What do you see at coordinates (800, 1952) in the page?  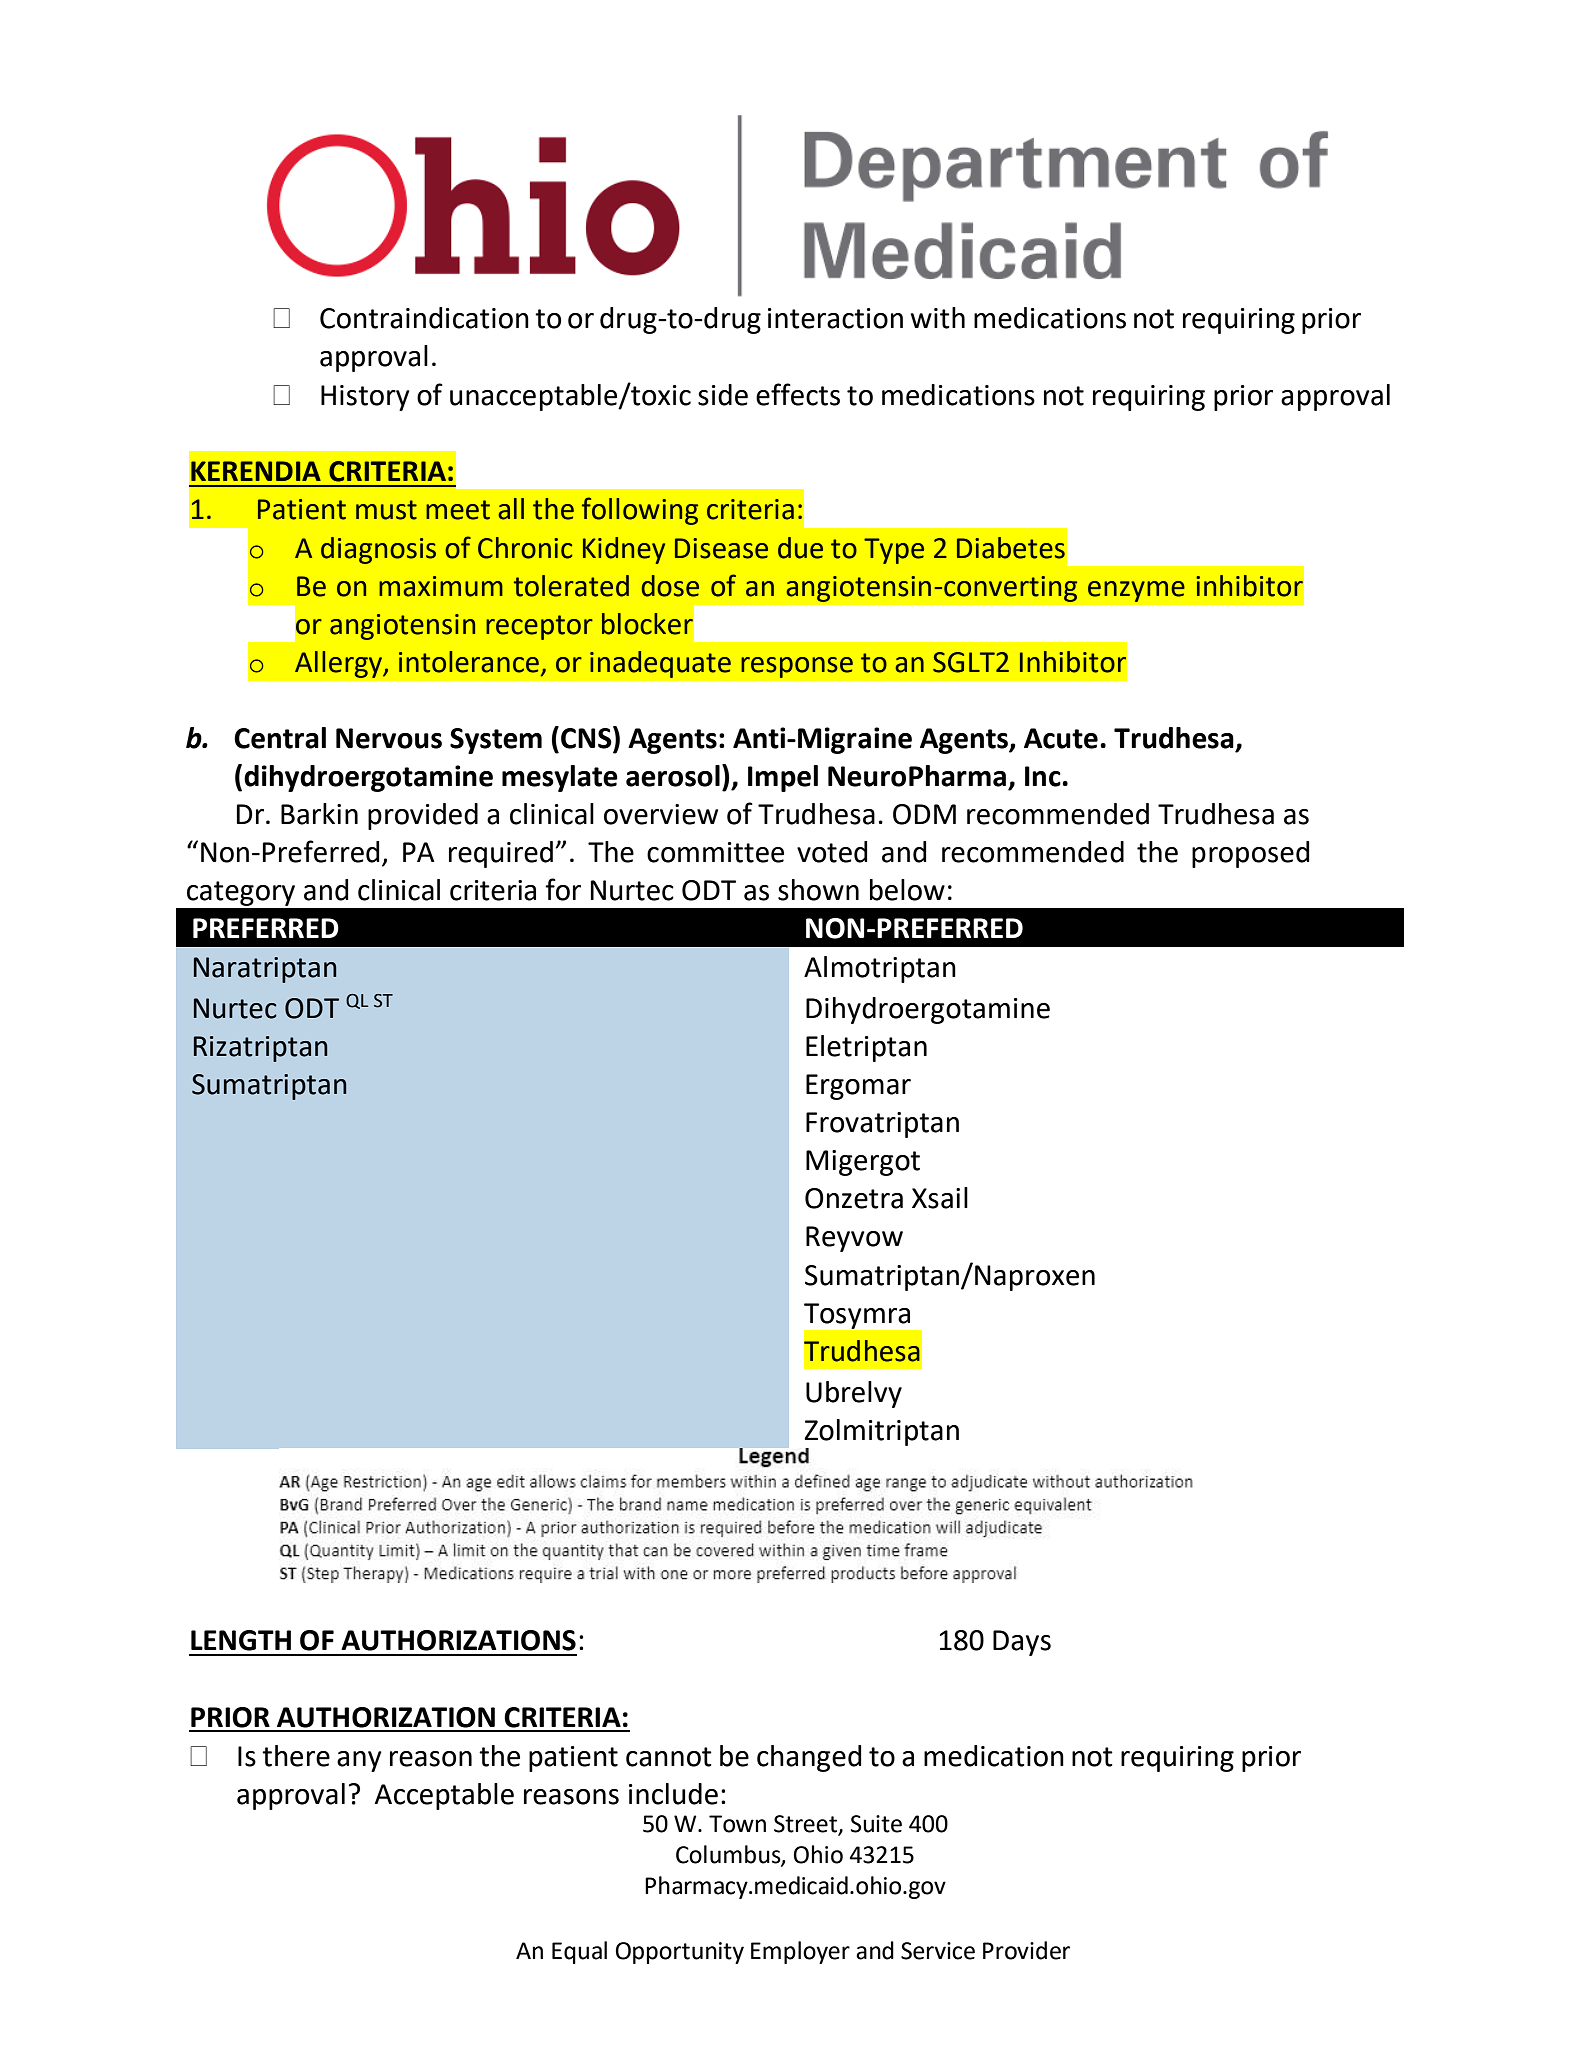 I see `Employer` at bounding box center [800, 1952].
